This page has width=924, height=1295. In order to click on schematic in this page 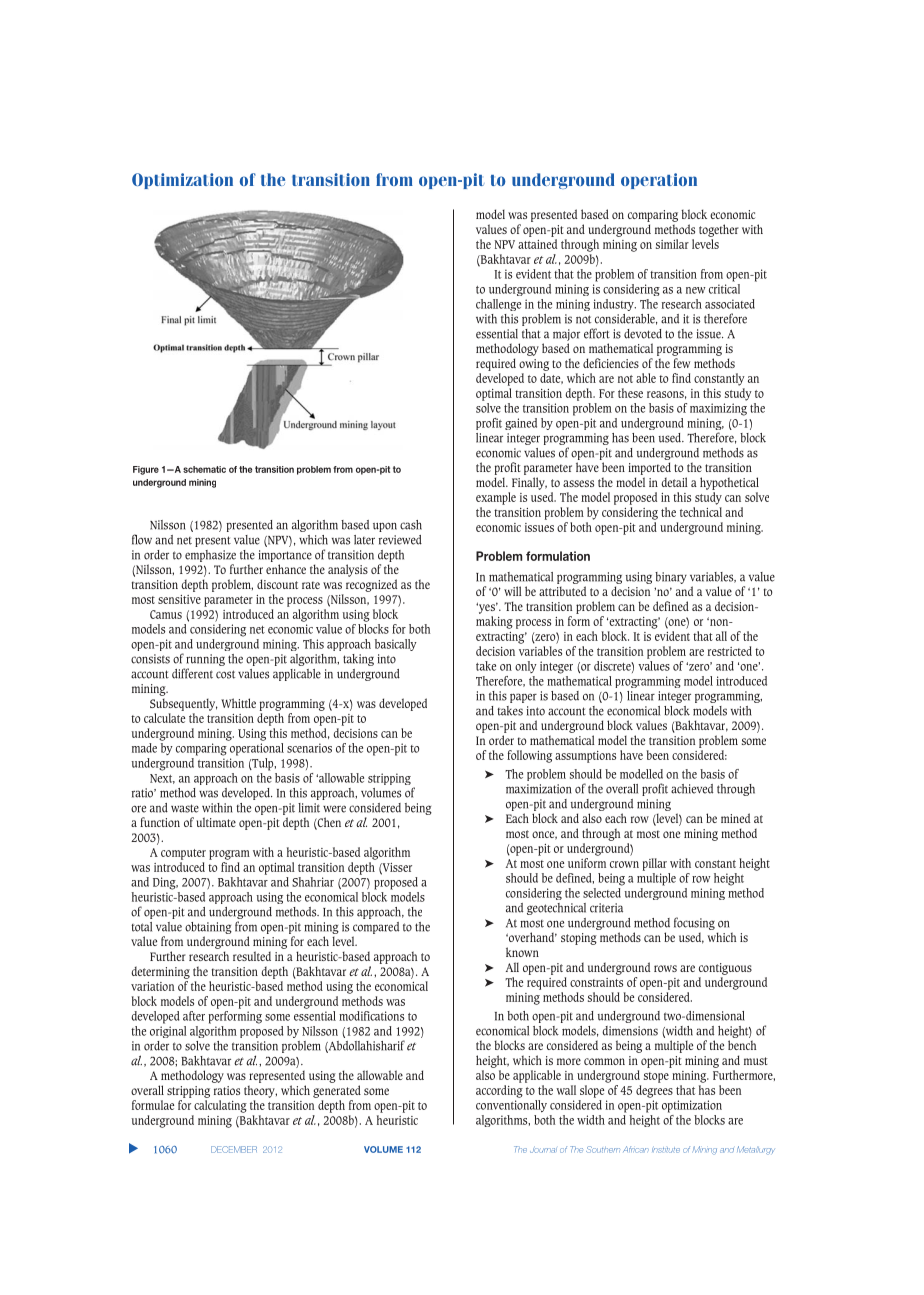, I will do `click(204, 469)`.
